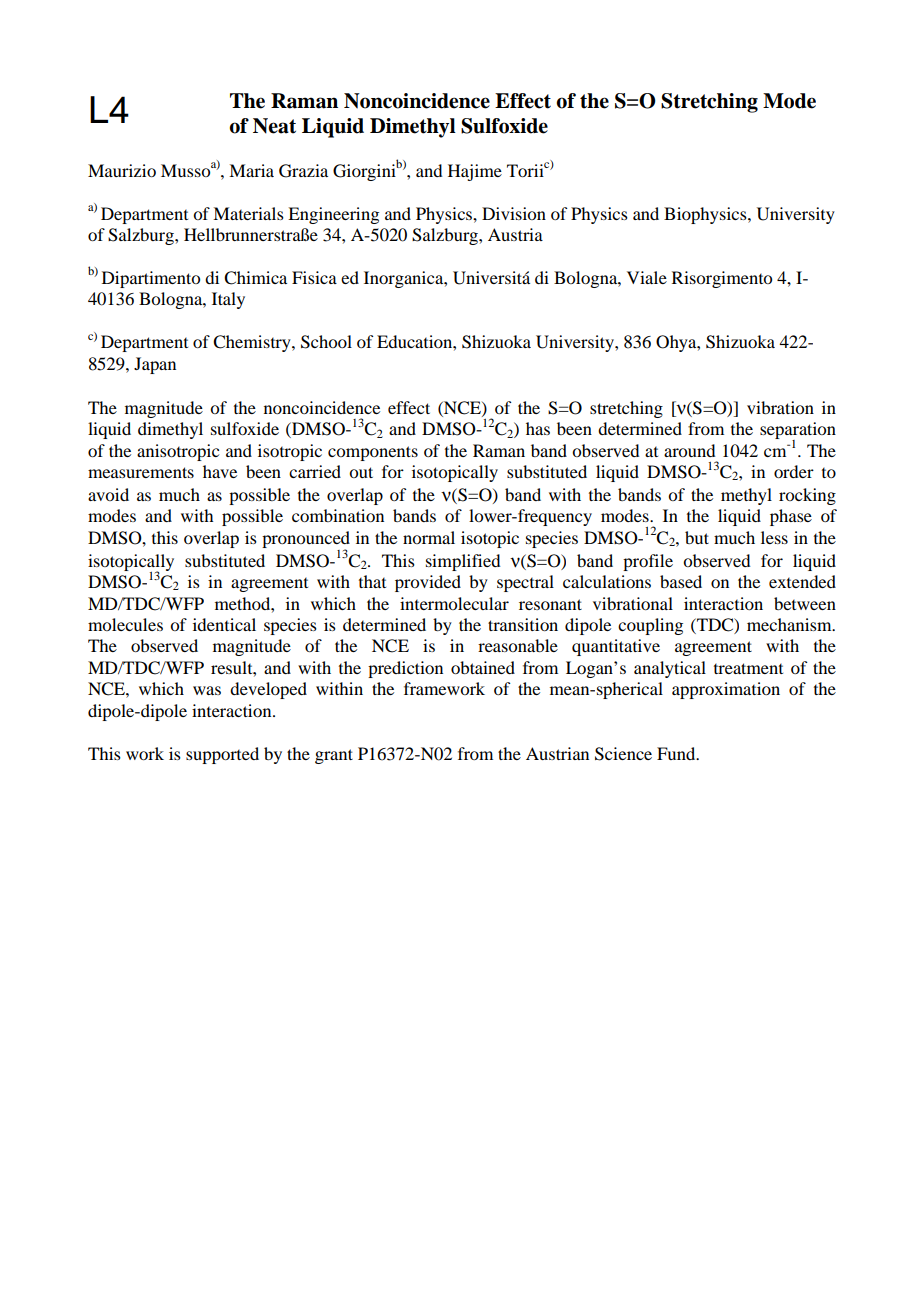 The width and height of the document is (924, 1308). I want to click on have, so click(220, 471).
